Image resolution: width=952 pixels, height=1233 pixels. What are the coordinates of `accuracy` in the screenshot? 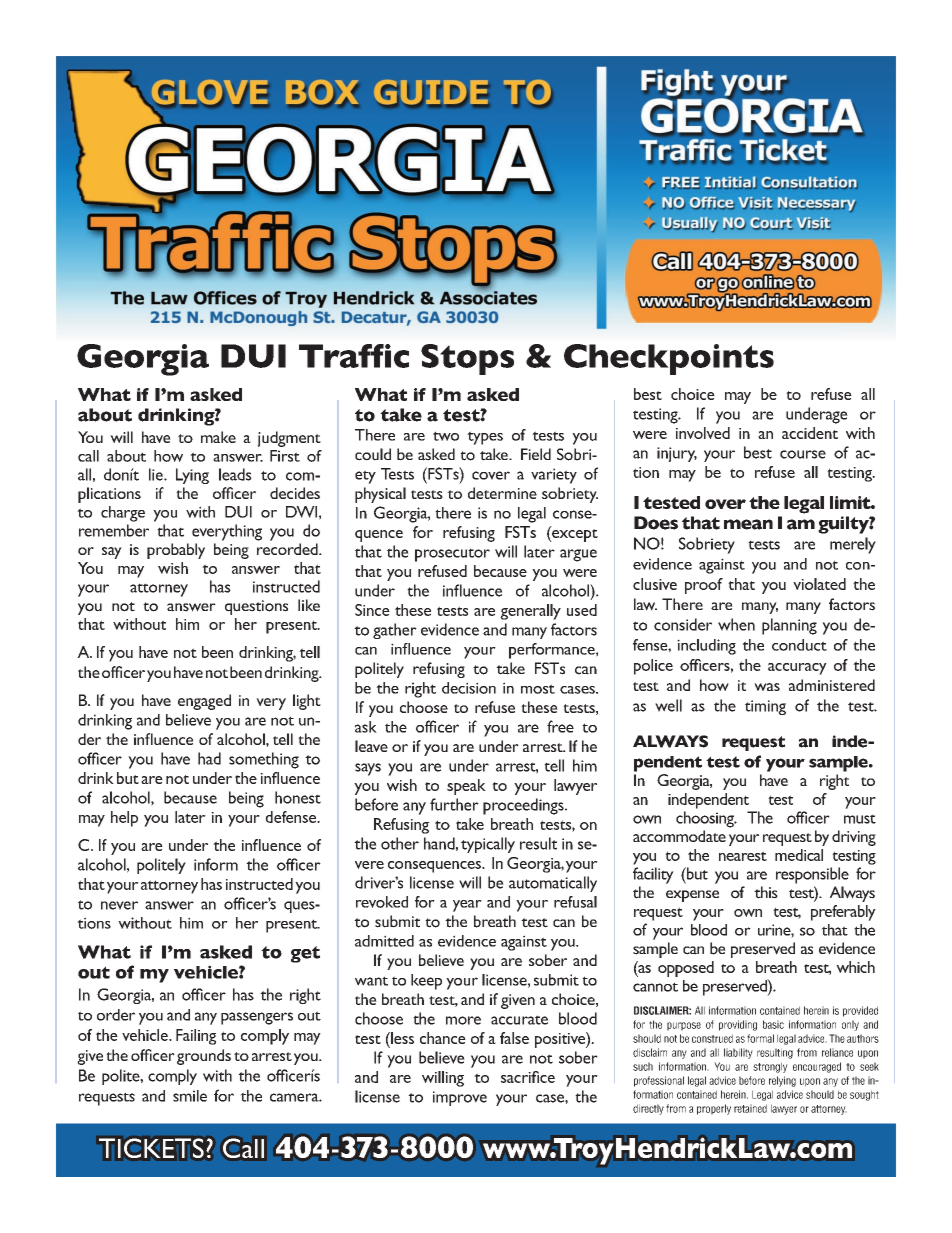 It's located at (797, 669).
